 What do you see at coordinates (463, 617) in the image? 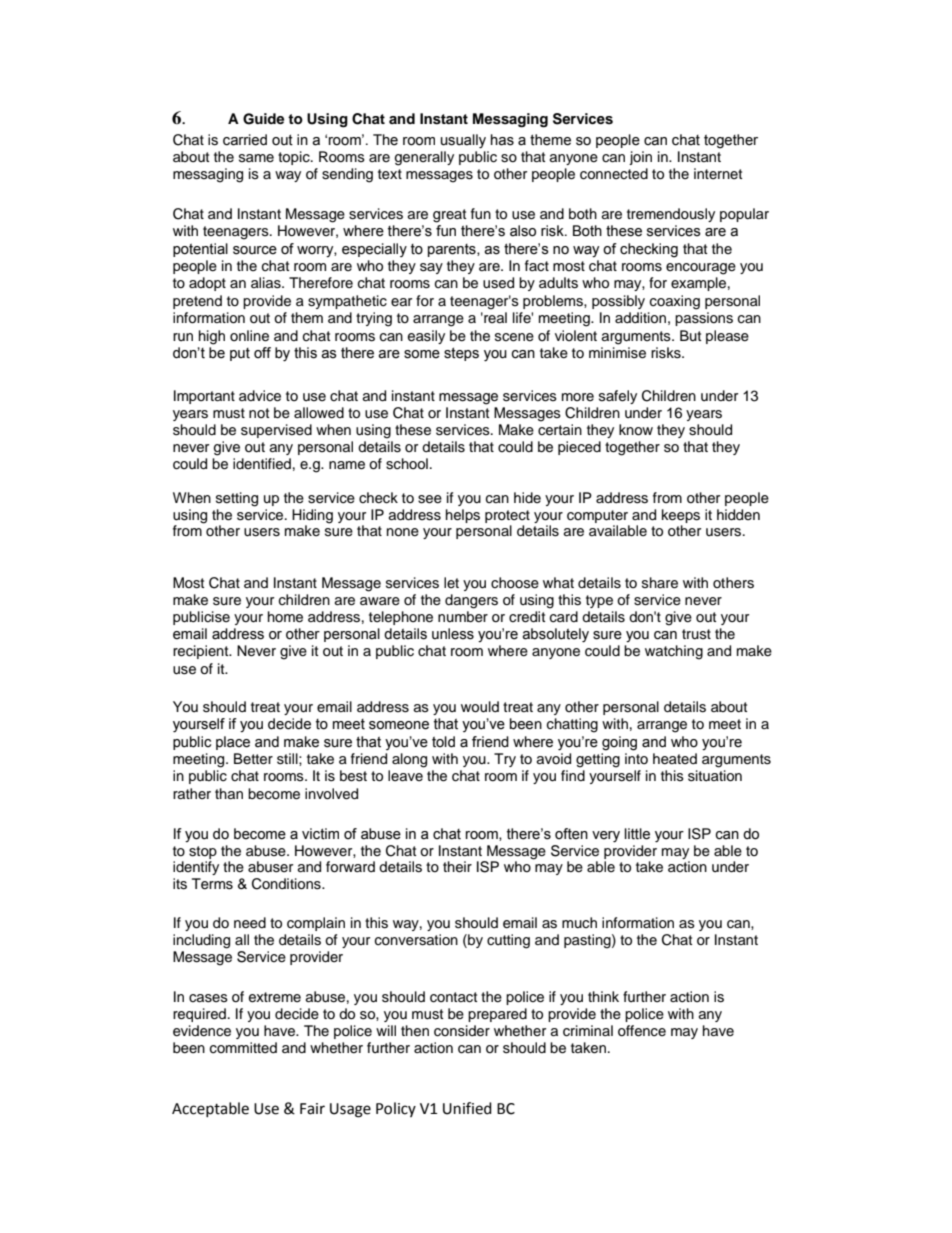
I see `number` at bounding box center [463, 617].
